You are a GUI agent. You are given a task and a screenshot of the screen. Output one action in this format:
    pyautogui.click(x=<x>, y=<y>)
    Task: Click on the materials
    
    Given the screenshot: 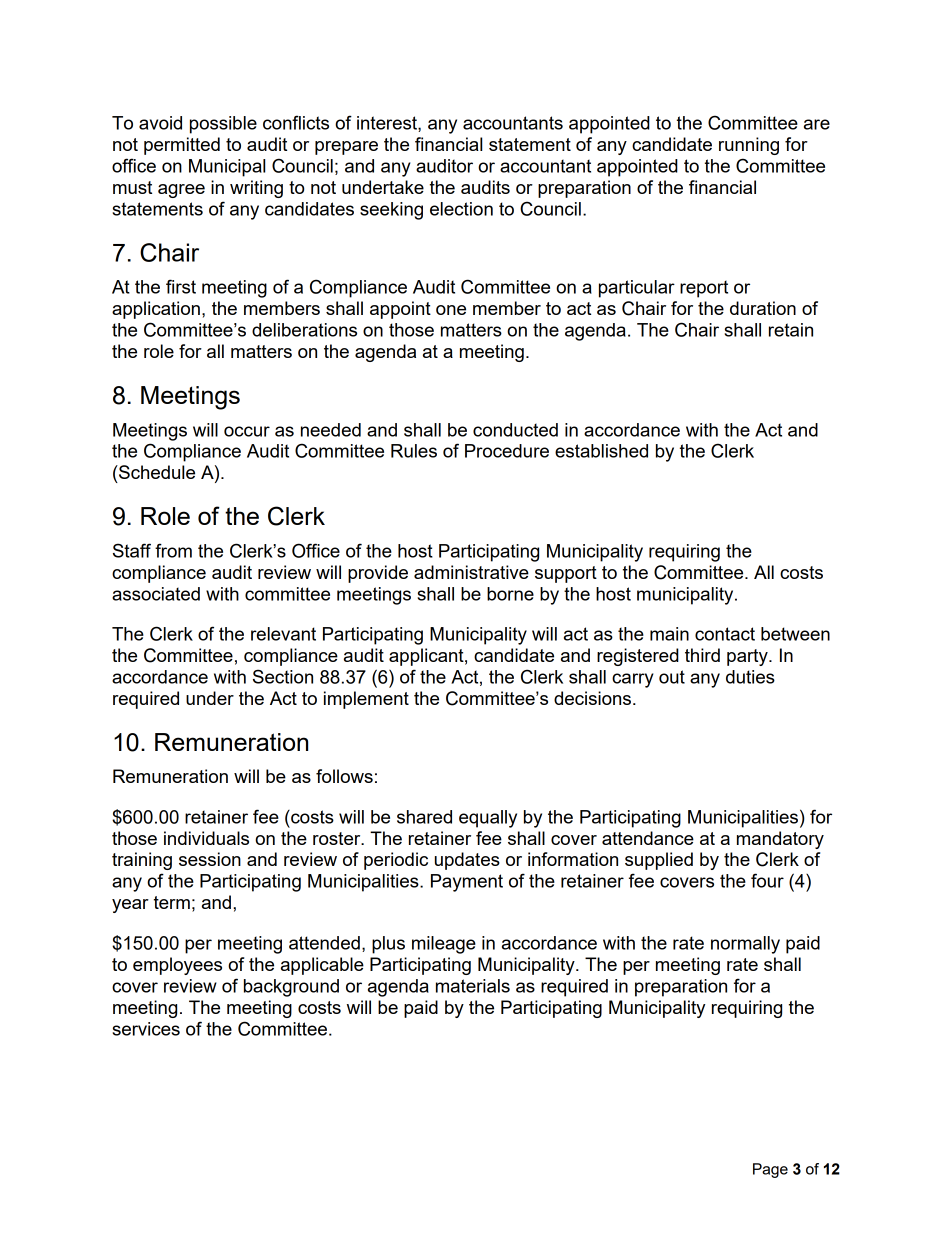 What is the action you would take?
    pyautogui.click(x=473, y=986)
